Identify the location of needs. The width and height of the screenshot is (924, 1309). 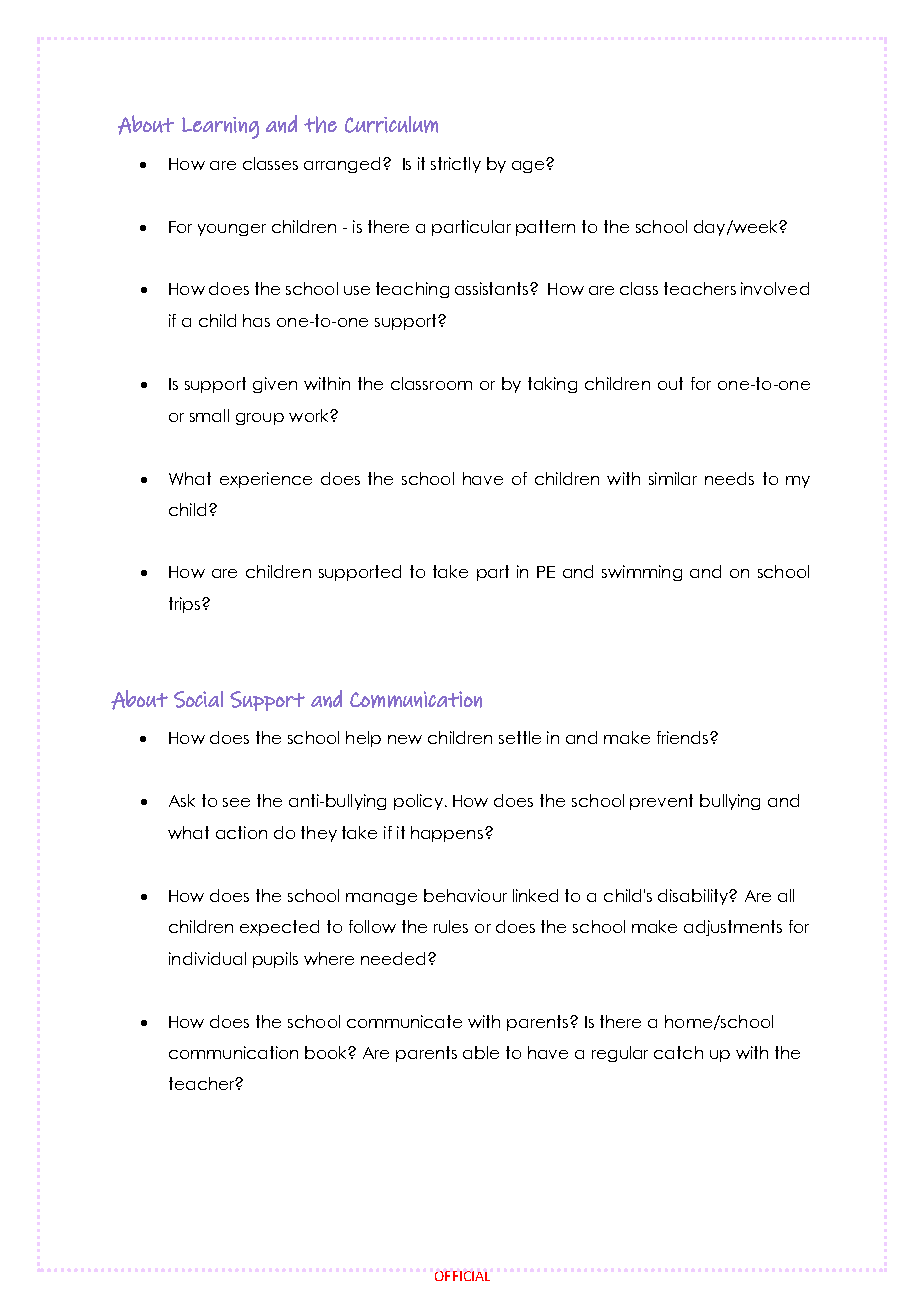
(729, 478).
